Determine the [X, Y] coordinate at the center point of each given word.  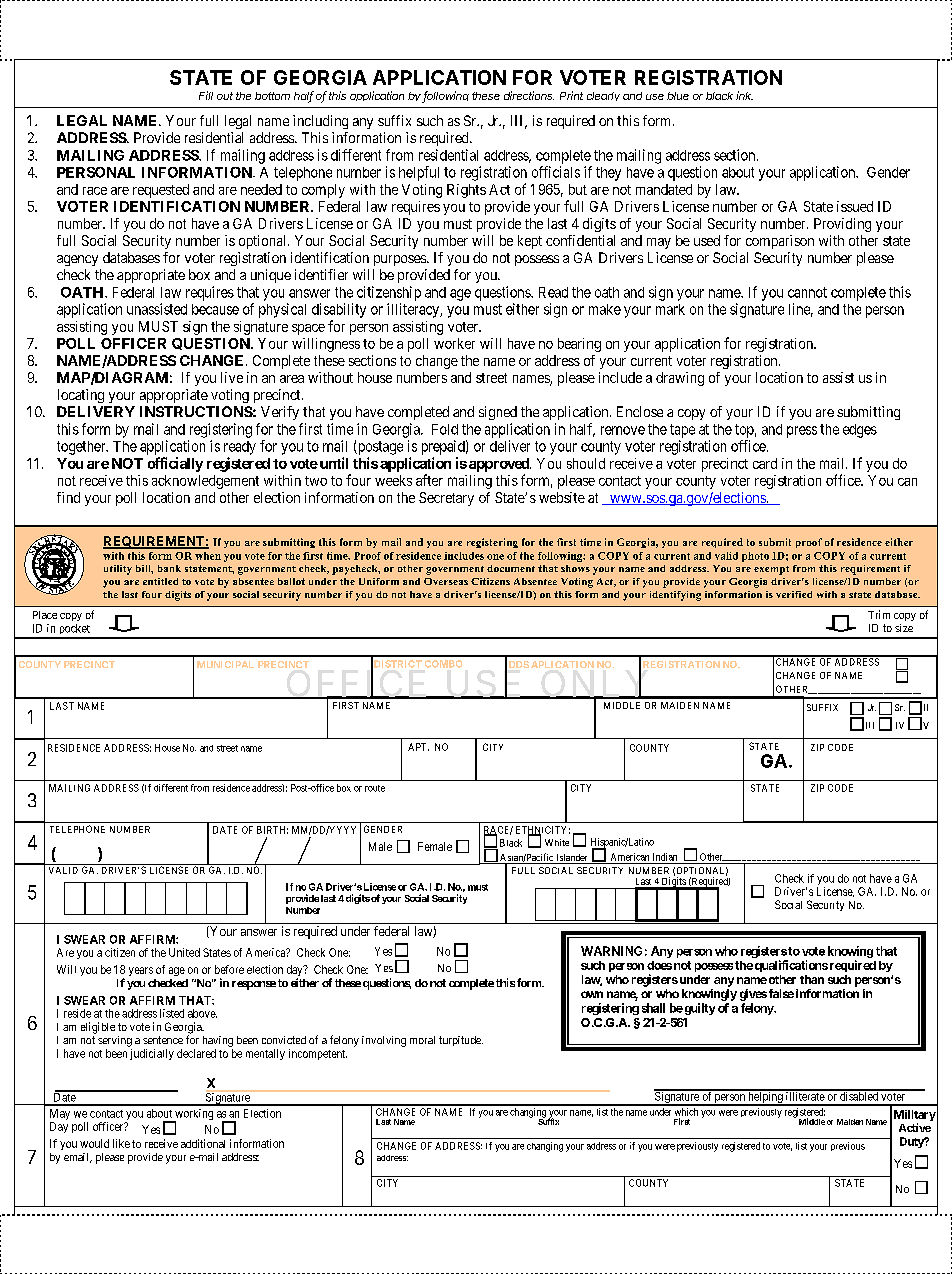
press [802, 432]
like [121, 1143]
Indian [665, 857]
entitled [160, 581]
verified [794, 594]
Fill [206, 95]
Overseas [446, 581]
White [557, 842]
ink [744, 95]
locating [81, 396]
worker [454, 343]
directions [529, 95]
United [184, 952]
